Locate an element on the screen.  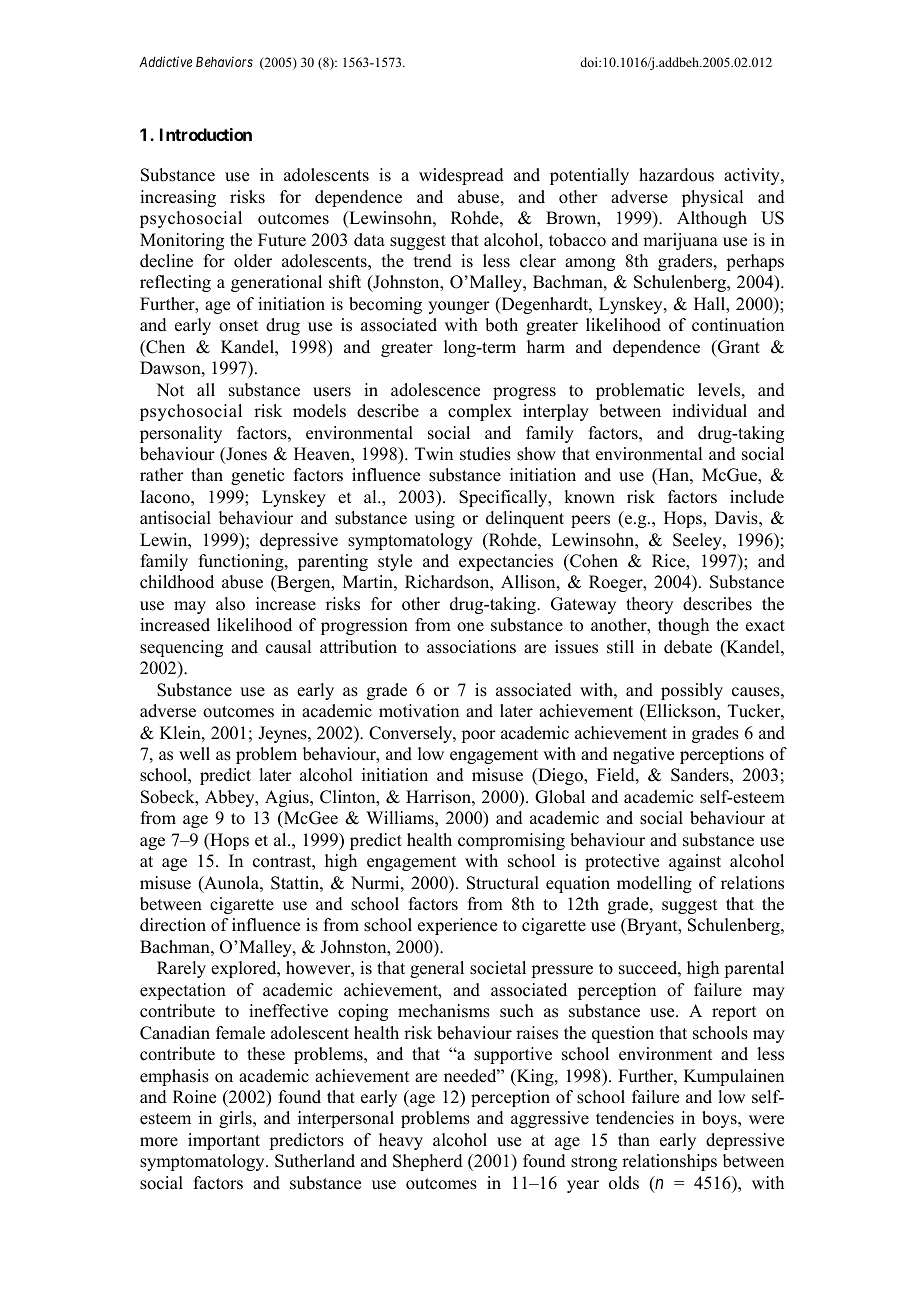
widespread is located at coordinates (461, 176).
